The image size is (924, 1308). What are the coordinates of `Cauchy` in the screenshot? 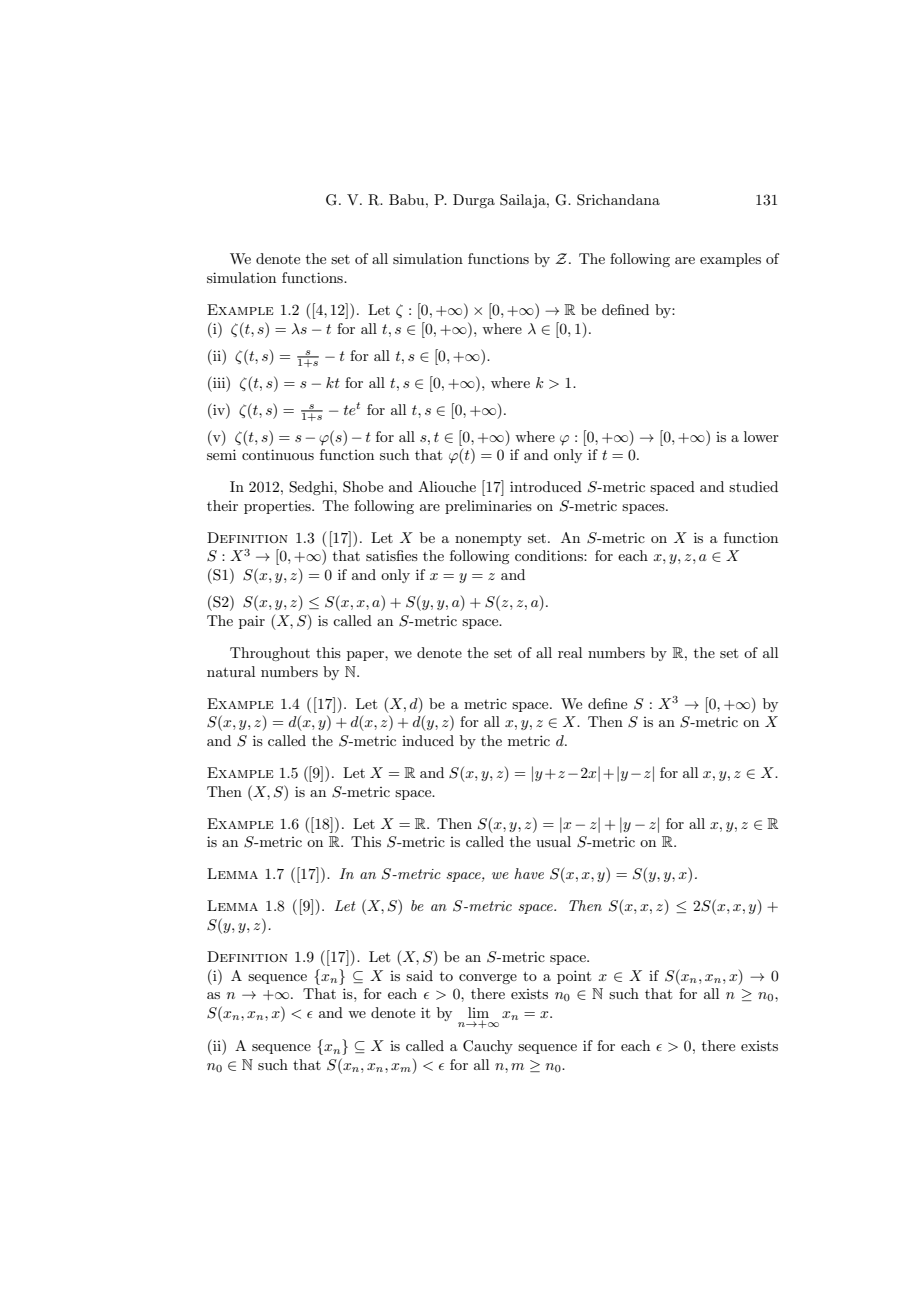 It's located at (488, 1047).
